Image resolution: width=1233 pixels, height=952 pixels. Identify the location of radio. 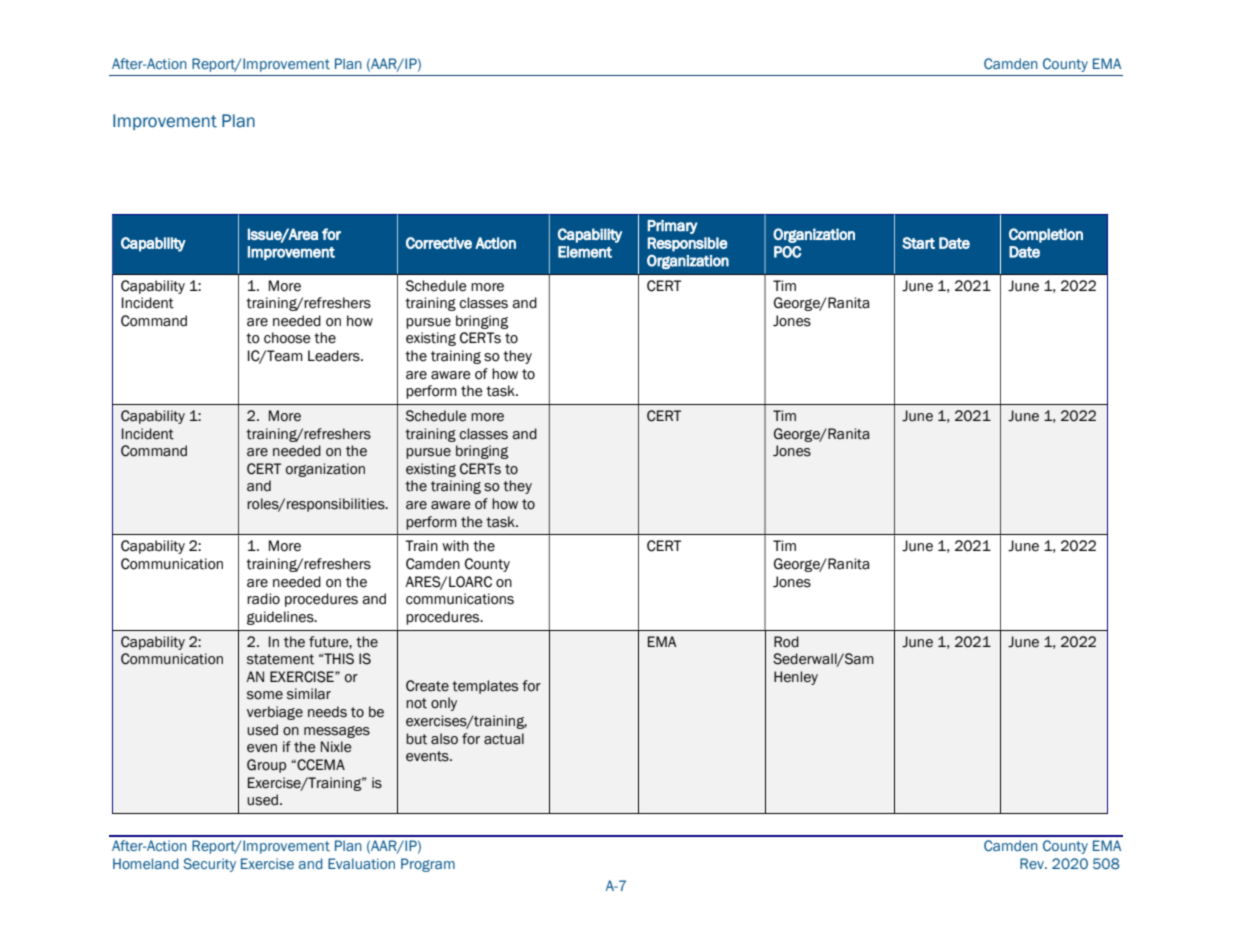
(263, 599).
